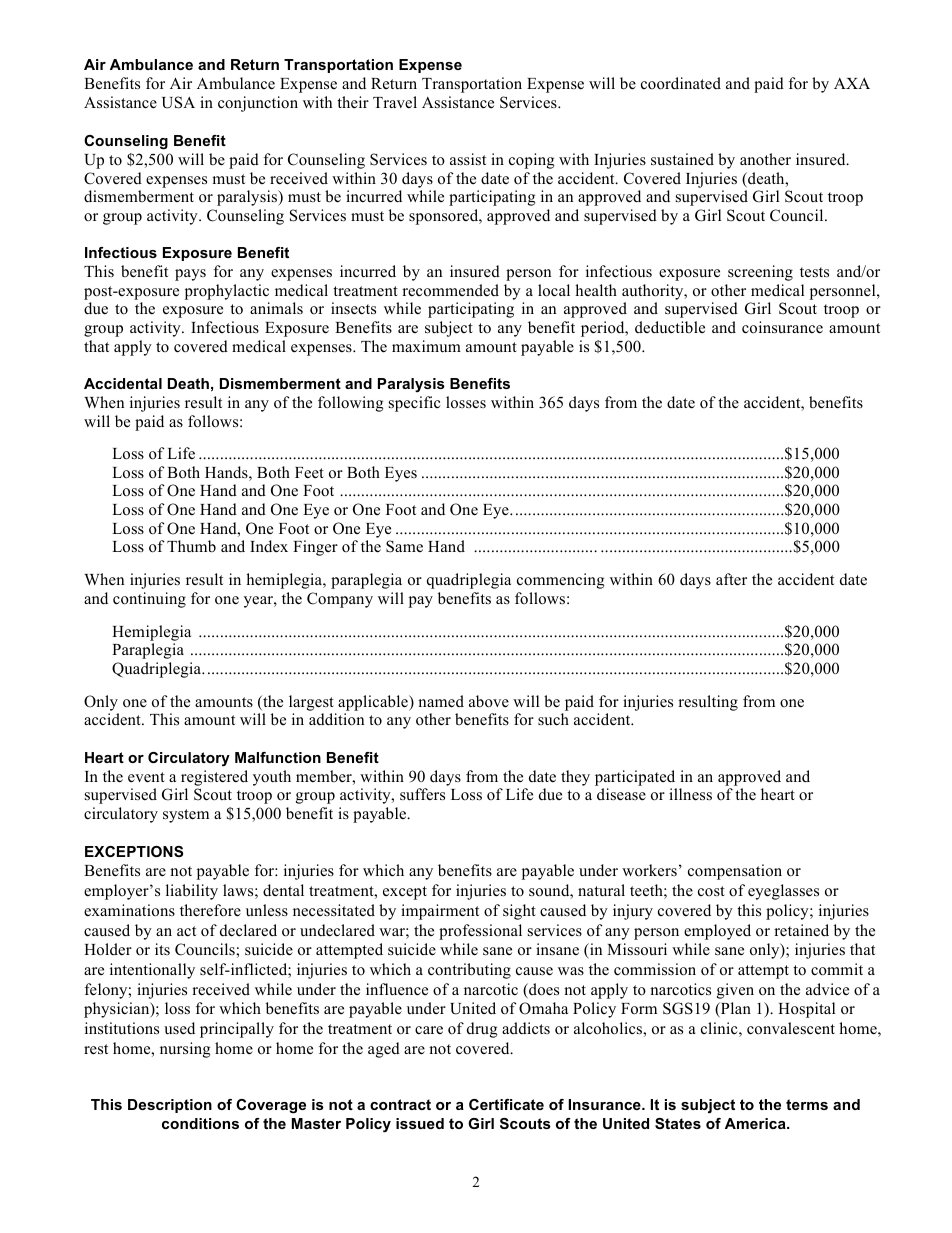  What do you see at coordinates (395, 102) in the document?
I see `Travel` at bounding box center [395, 102].
